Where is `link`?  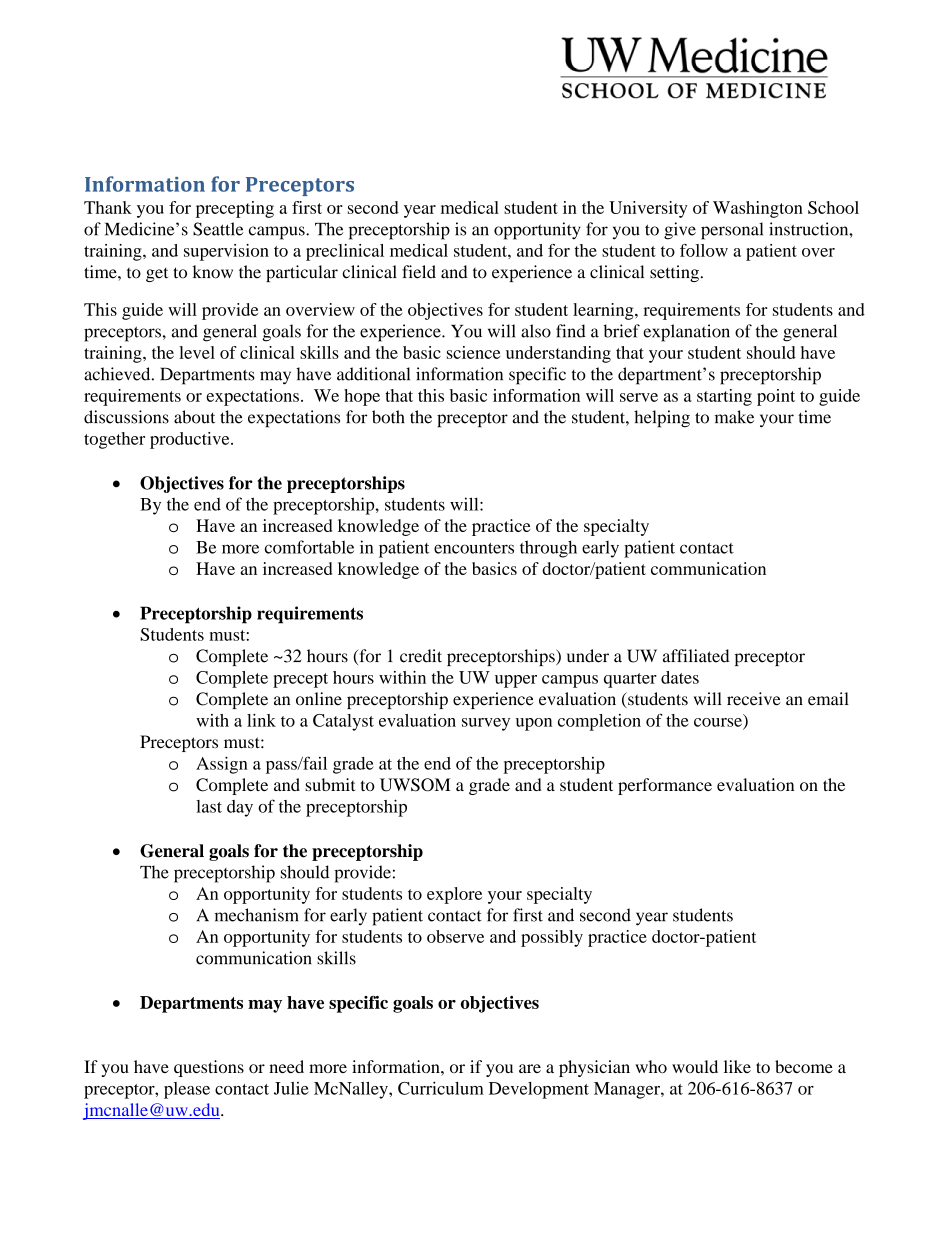
link is located at coordinates (261, 720).
